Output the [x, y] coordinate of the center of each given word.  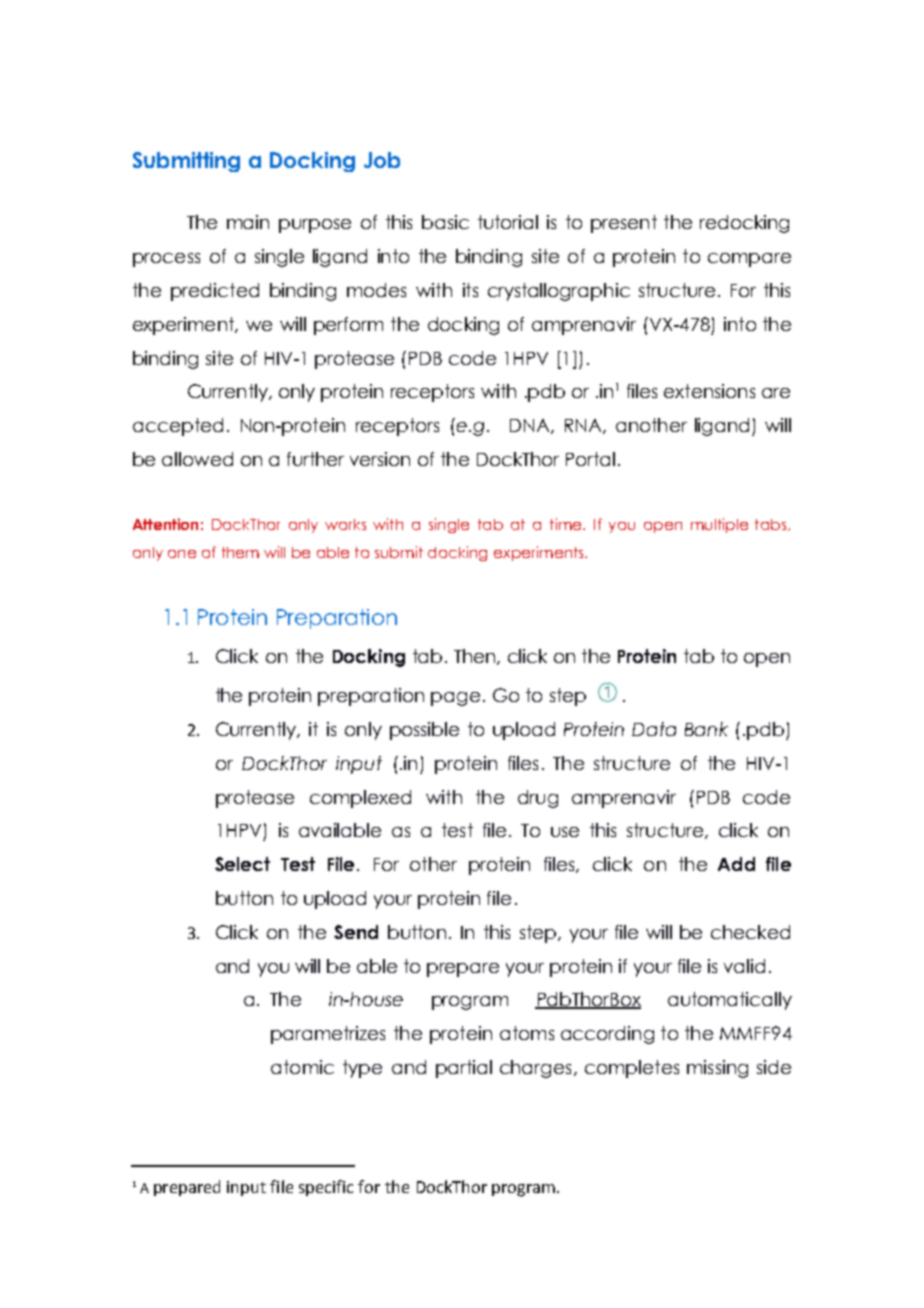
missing [717, 1069]
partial [464, 1069]
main [248, 222]
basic [445, 222]
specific [326, 1188]
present [624, 224]
